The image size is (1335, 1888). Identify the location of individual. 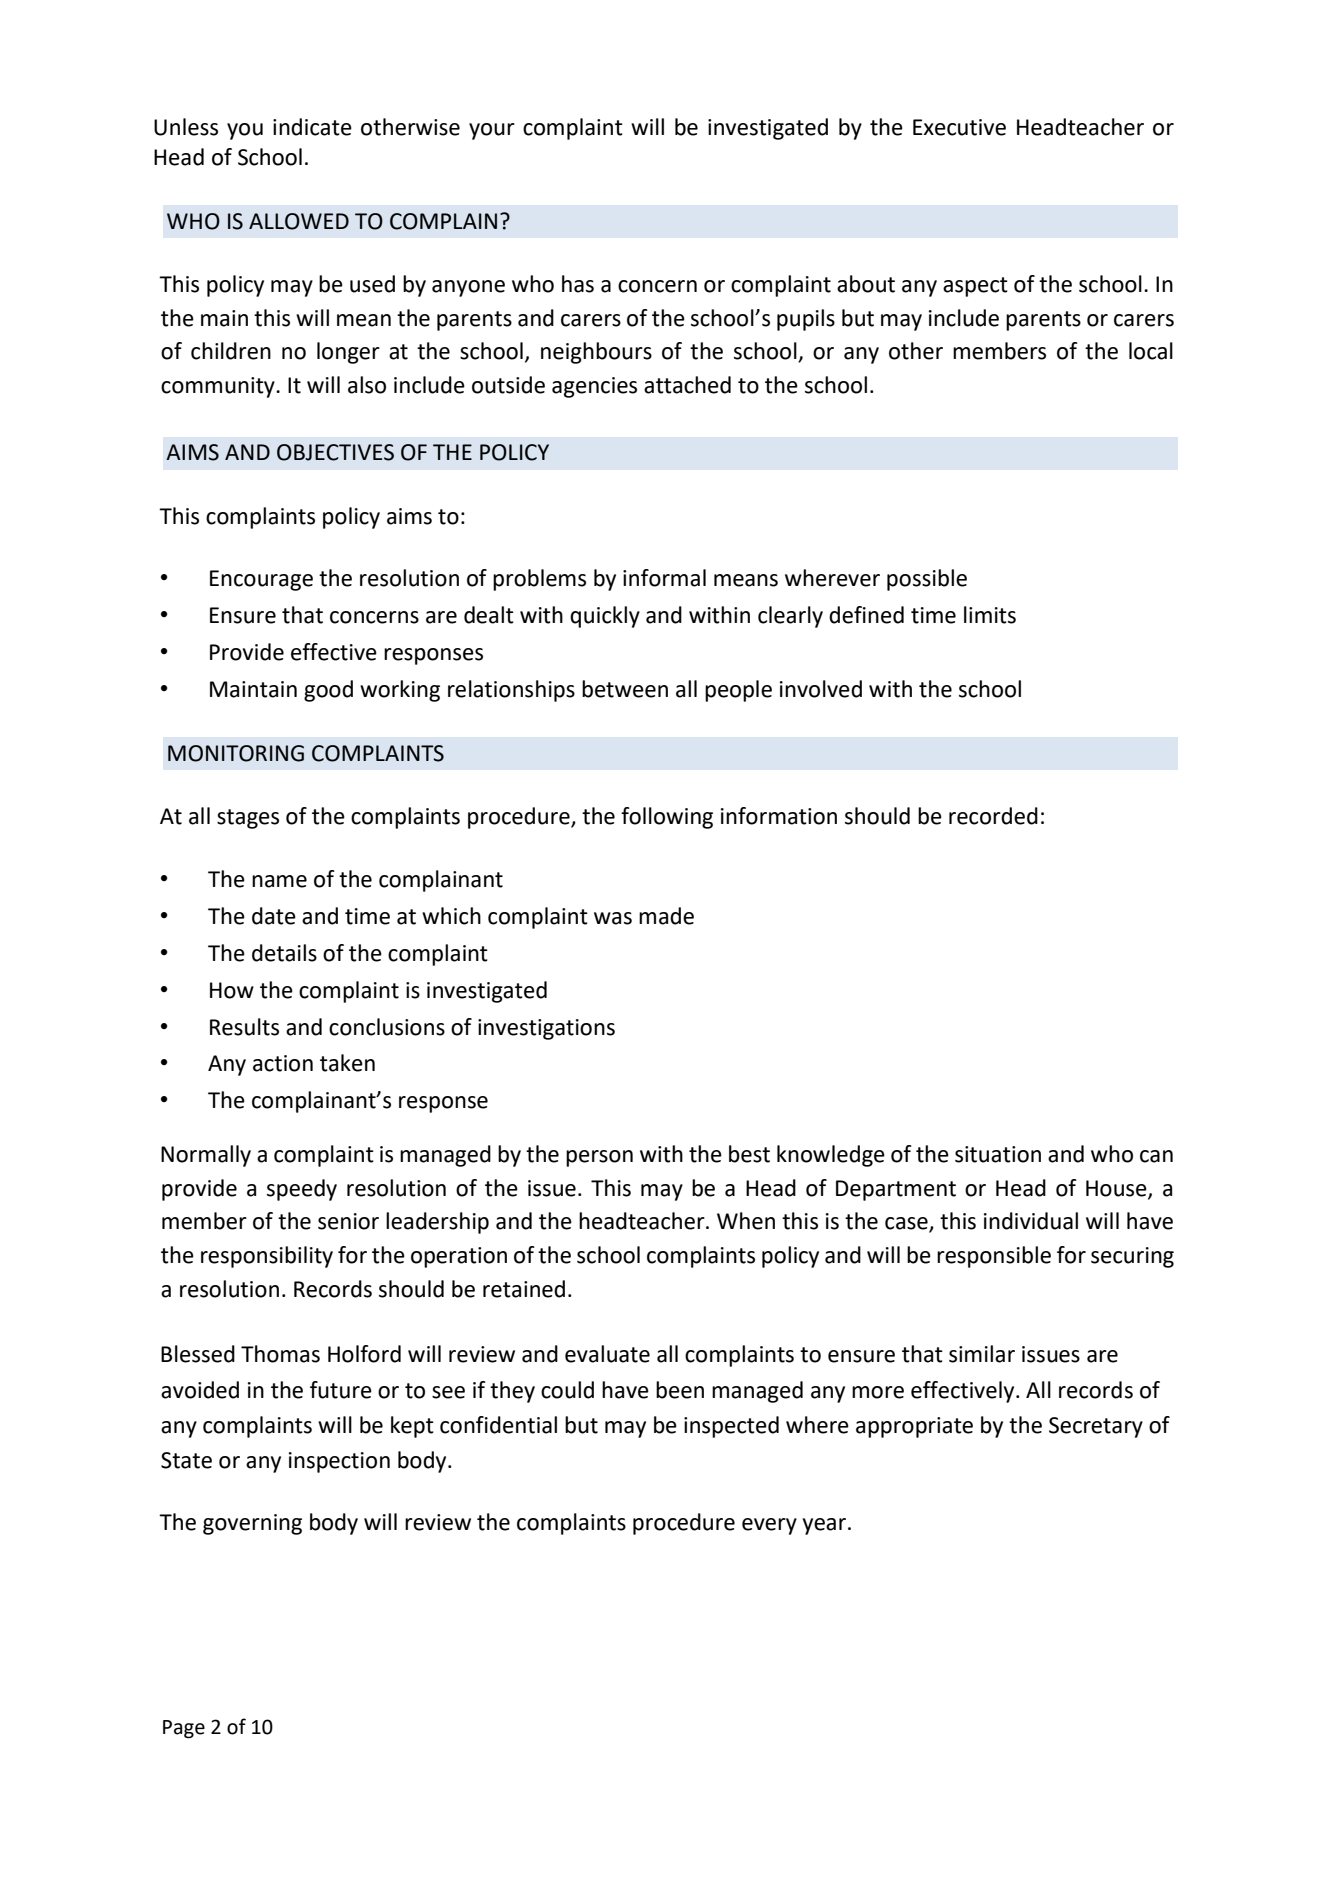
(1031, 1221).
